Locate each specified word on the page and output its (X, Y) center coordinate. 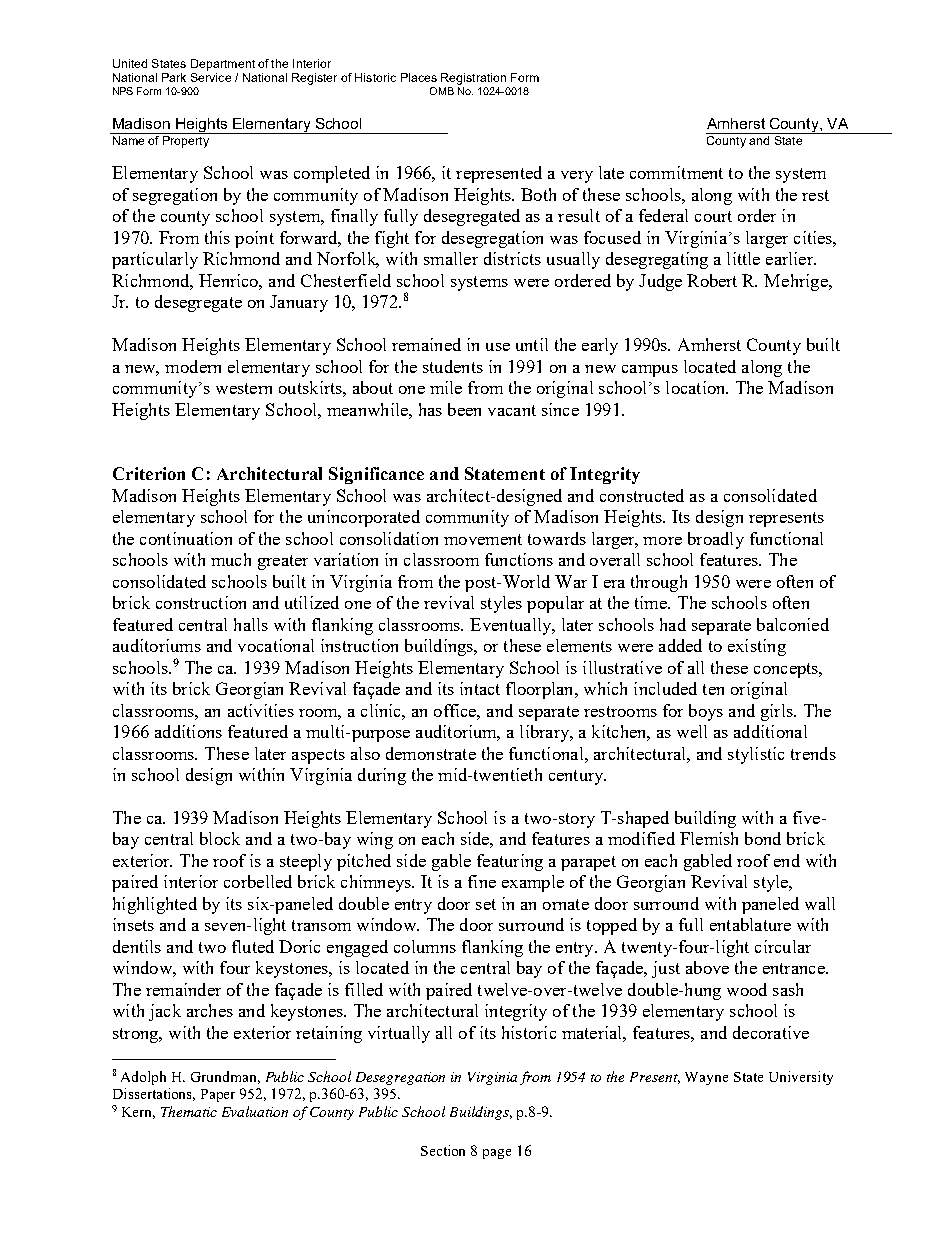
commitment (676, 172)
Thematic (189, 1111)
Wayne (706, 1078)
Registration (473, 79)
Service (211, 76)
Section (443, 1150)
